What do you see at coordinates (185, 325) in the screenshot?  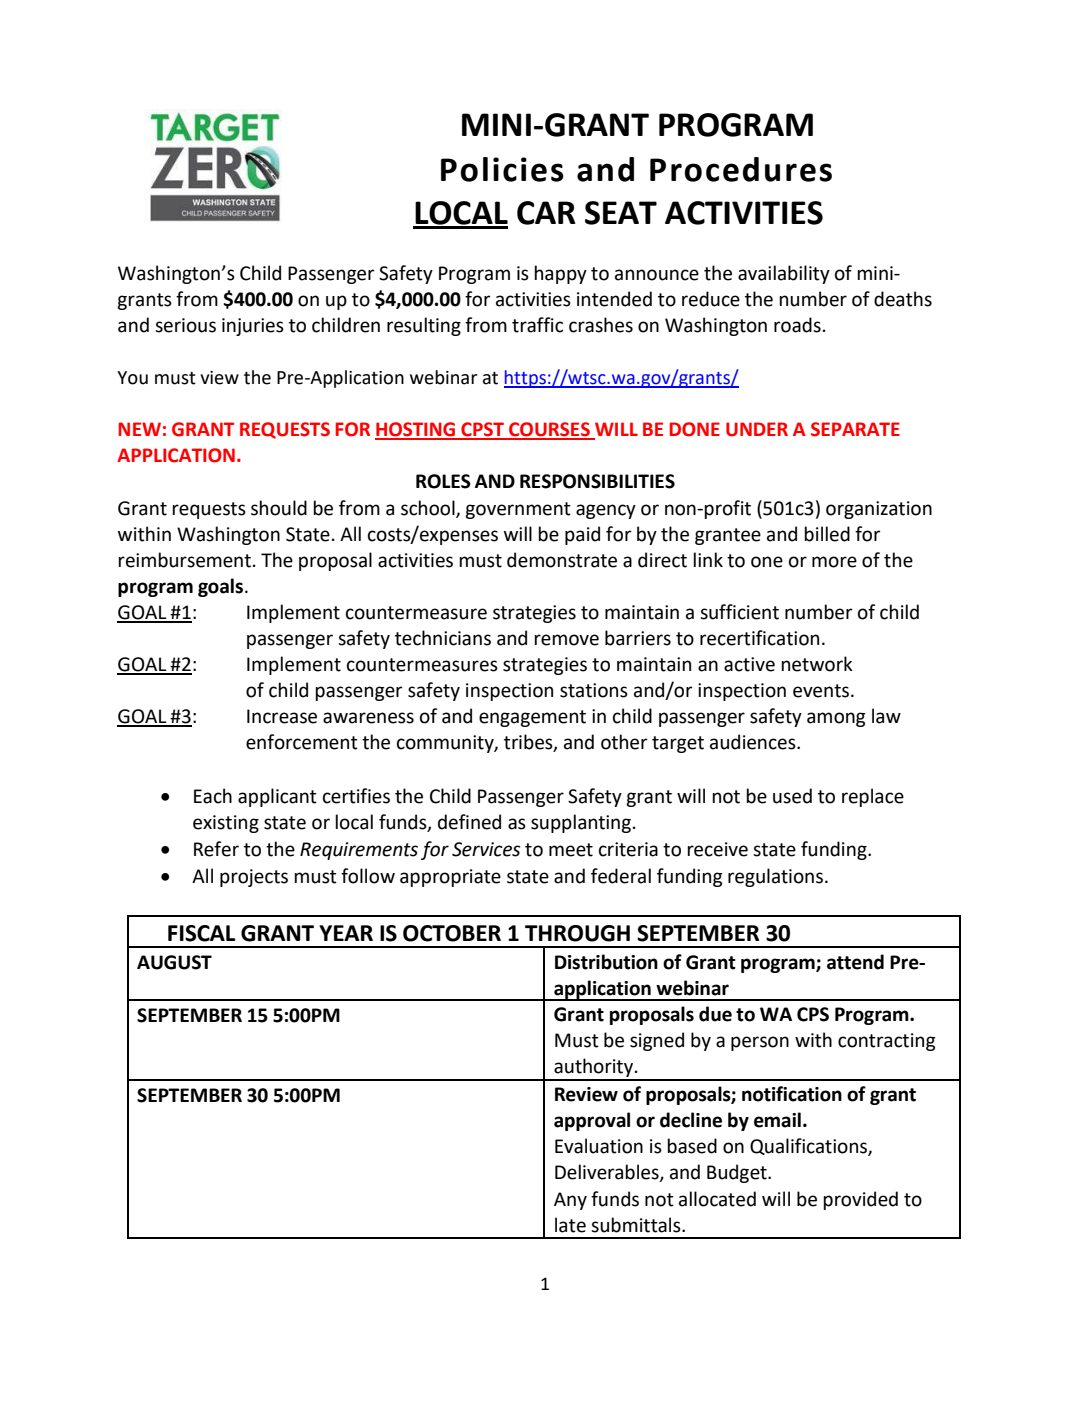 I see `serious` at bounding box center [185, 325].
